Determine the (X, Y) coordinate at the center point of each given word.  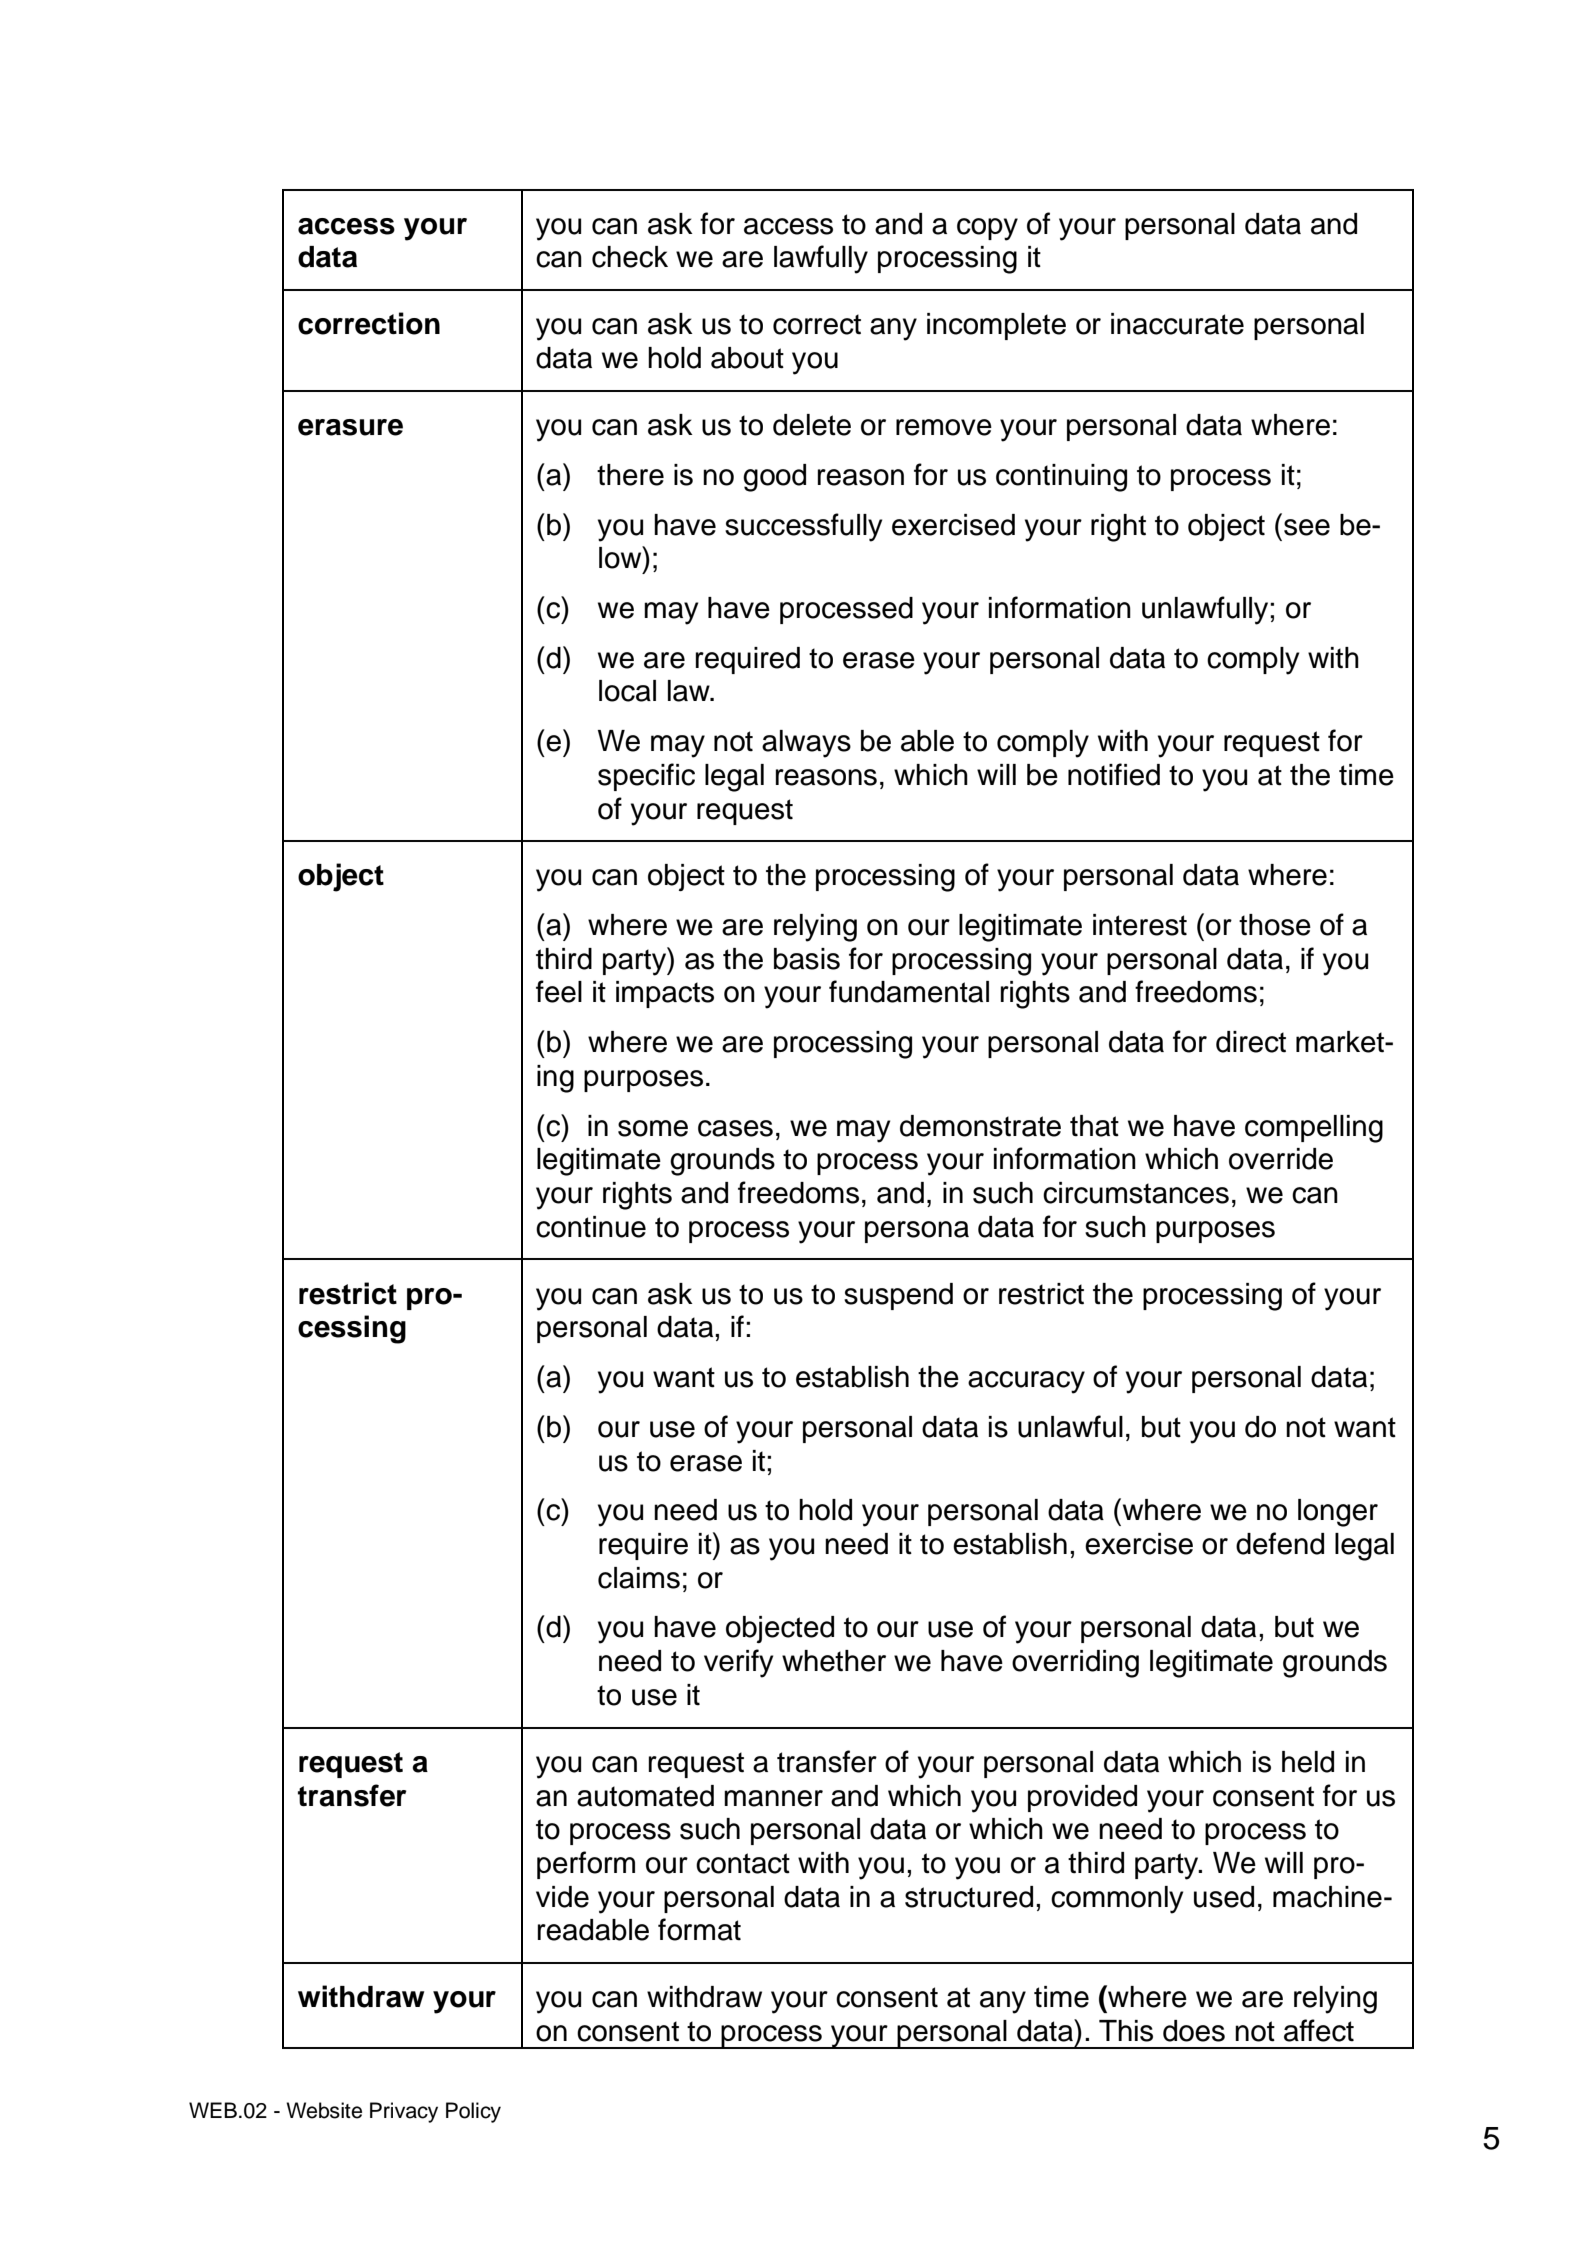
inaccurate (1177, 324)
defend (1280, 1543)
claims (639, 1578)
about (747, 358)
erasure (350, 427)
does (1194, 2031)
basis (807, 959)
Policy (473, 2112)
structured (969, 1897)
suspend (898, 1296)
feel (559, 991)
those (1275, 925)
